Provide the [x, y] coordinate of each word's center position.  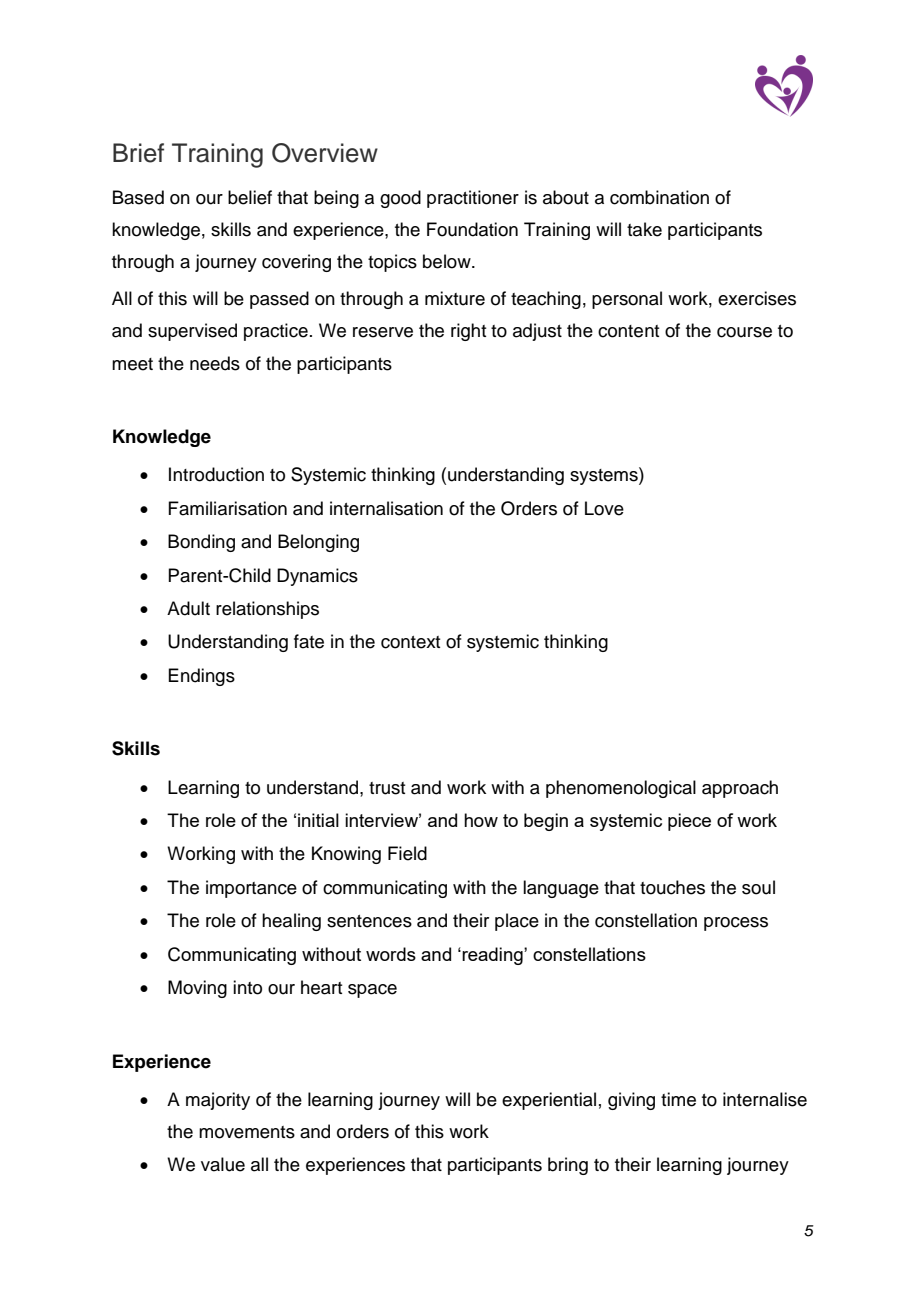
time [678, 1099]
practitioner [473, 199]
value [223, 1164]
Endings [201, 677]
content [628, 331]
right [468, 332]
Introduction [216, 474]
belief [250, 197]
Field [407, 853]
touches [672, 887]
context [410, 642]
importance [251, 889]
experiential [549, 1101]
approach [740, 789]
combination [659, 197]
